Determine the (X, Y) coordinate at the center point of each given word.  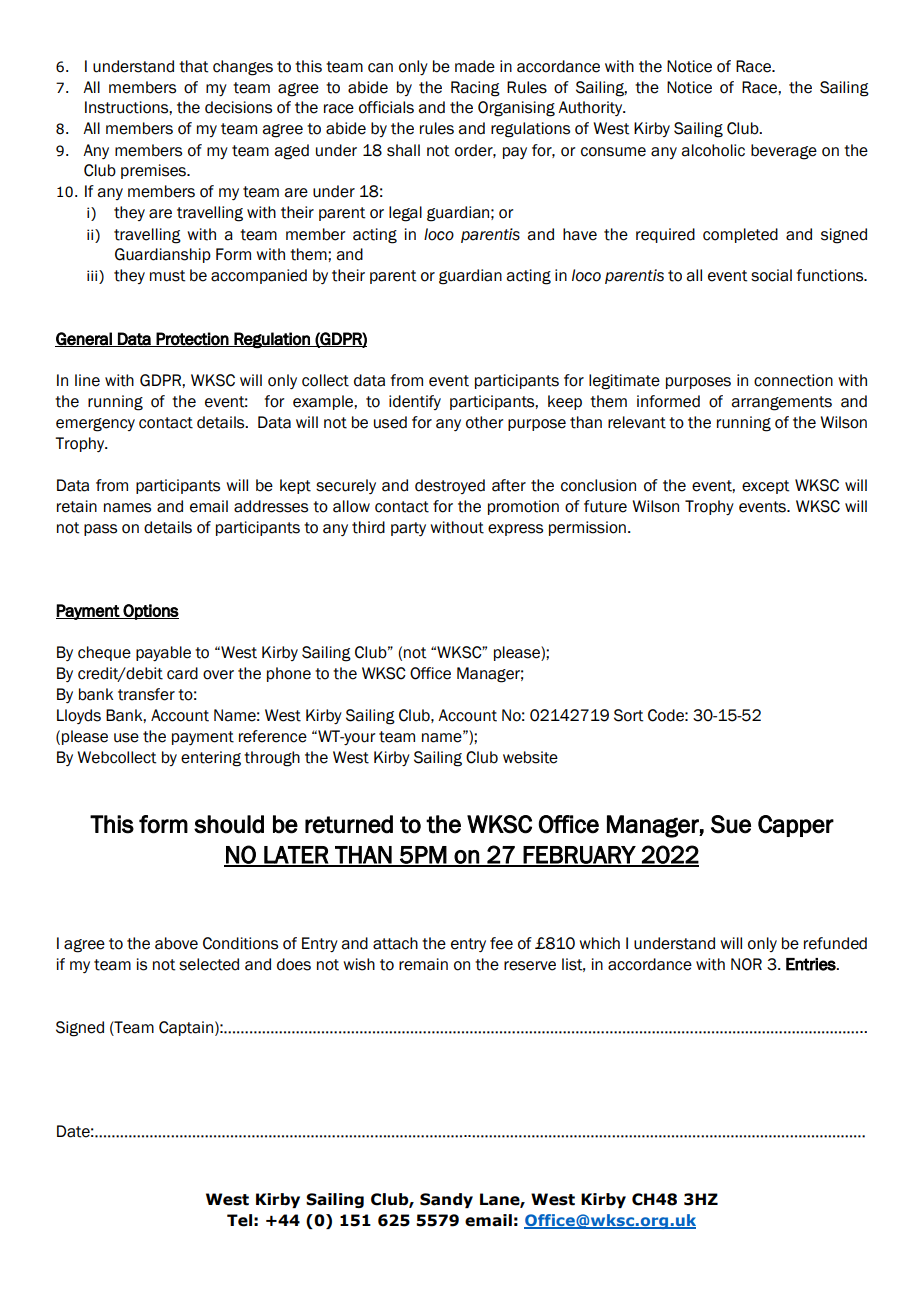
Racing (475, 89)
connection (793, 380)
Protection (192, 339)
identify (415, 402)
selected (209, 964)
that (194, 66)
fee (501, 943)
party (408, 529)
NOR (746, 964)
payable (163, 653)
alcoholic (713, 150)
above (176, 943)
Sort (629, 715)
